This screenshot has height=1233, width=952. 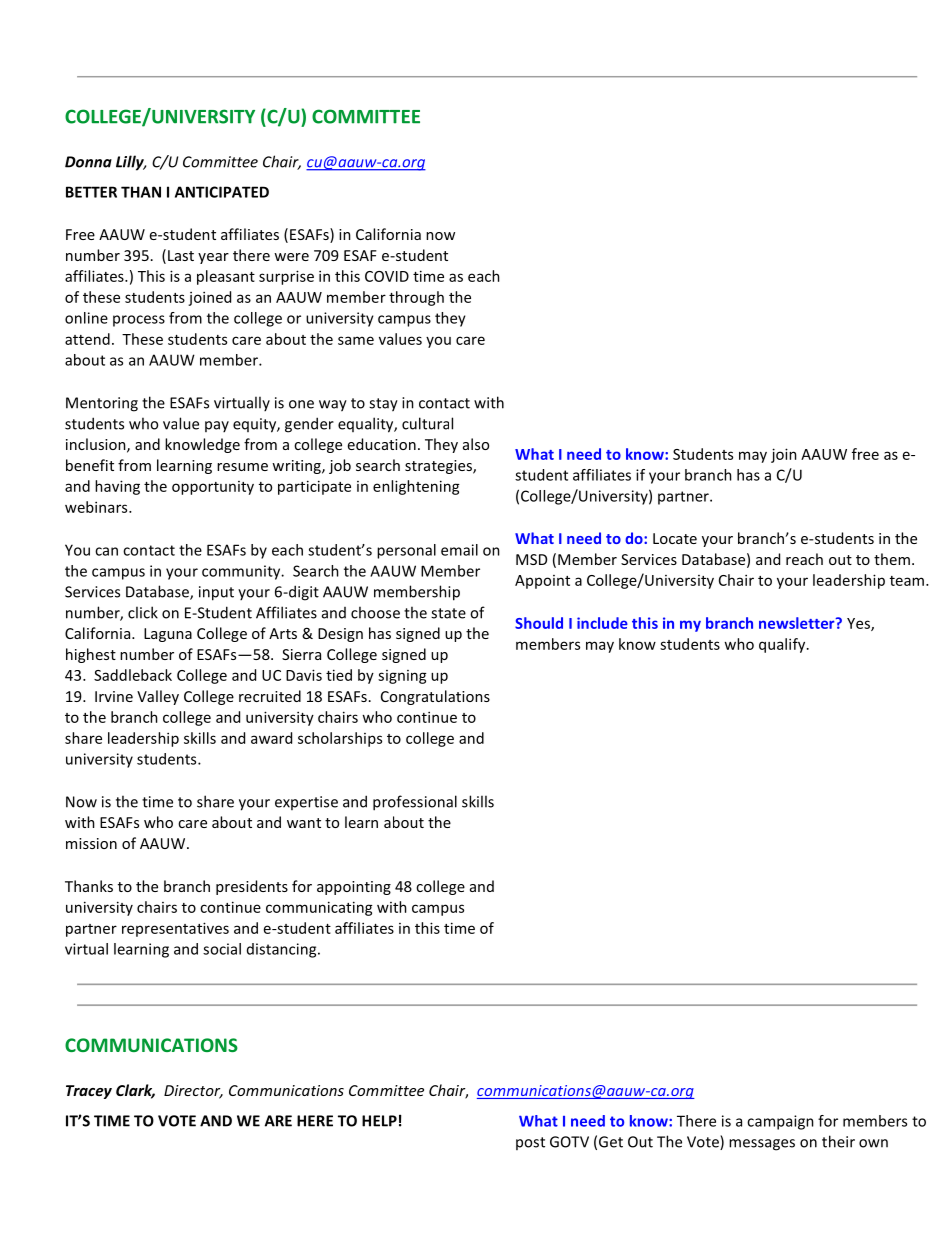 What do you see at coordinates (780, 1122) in the screenshot?
I see `campaign` at bounding box center [780, 1122].
